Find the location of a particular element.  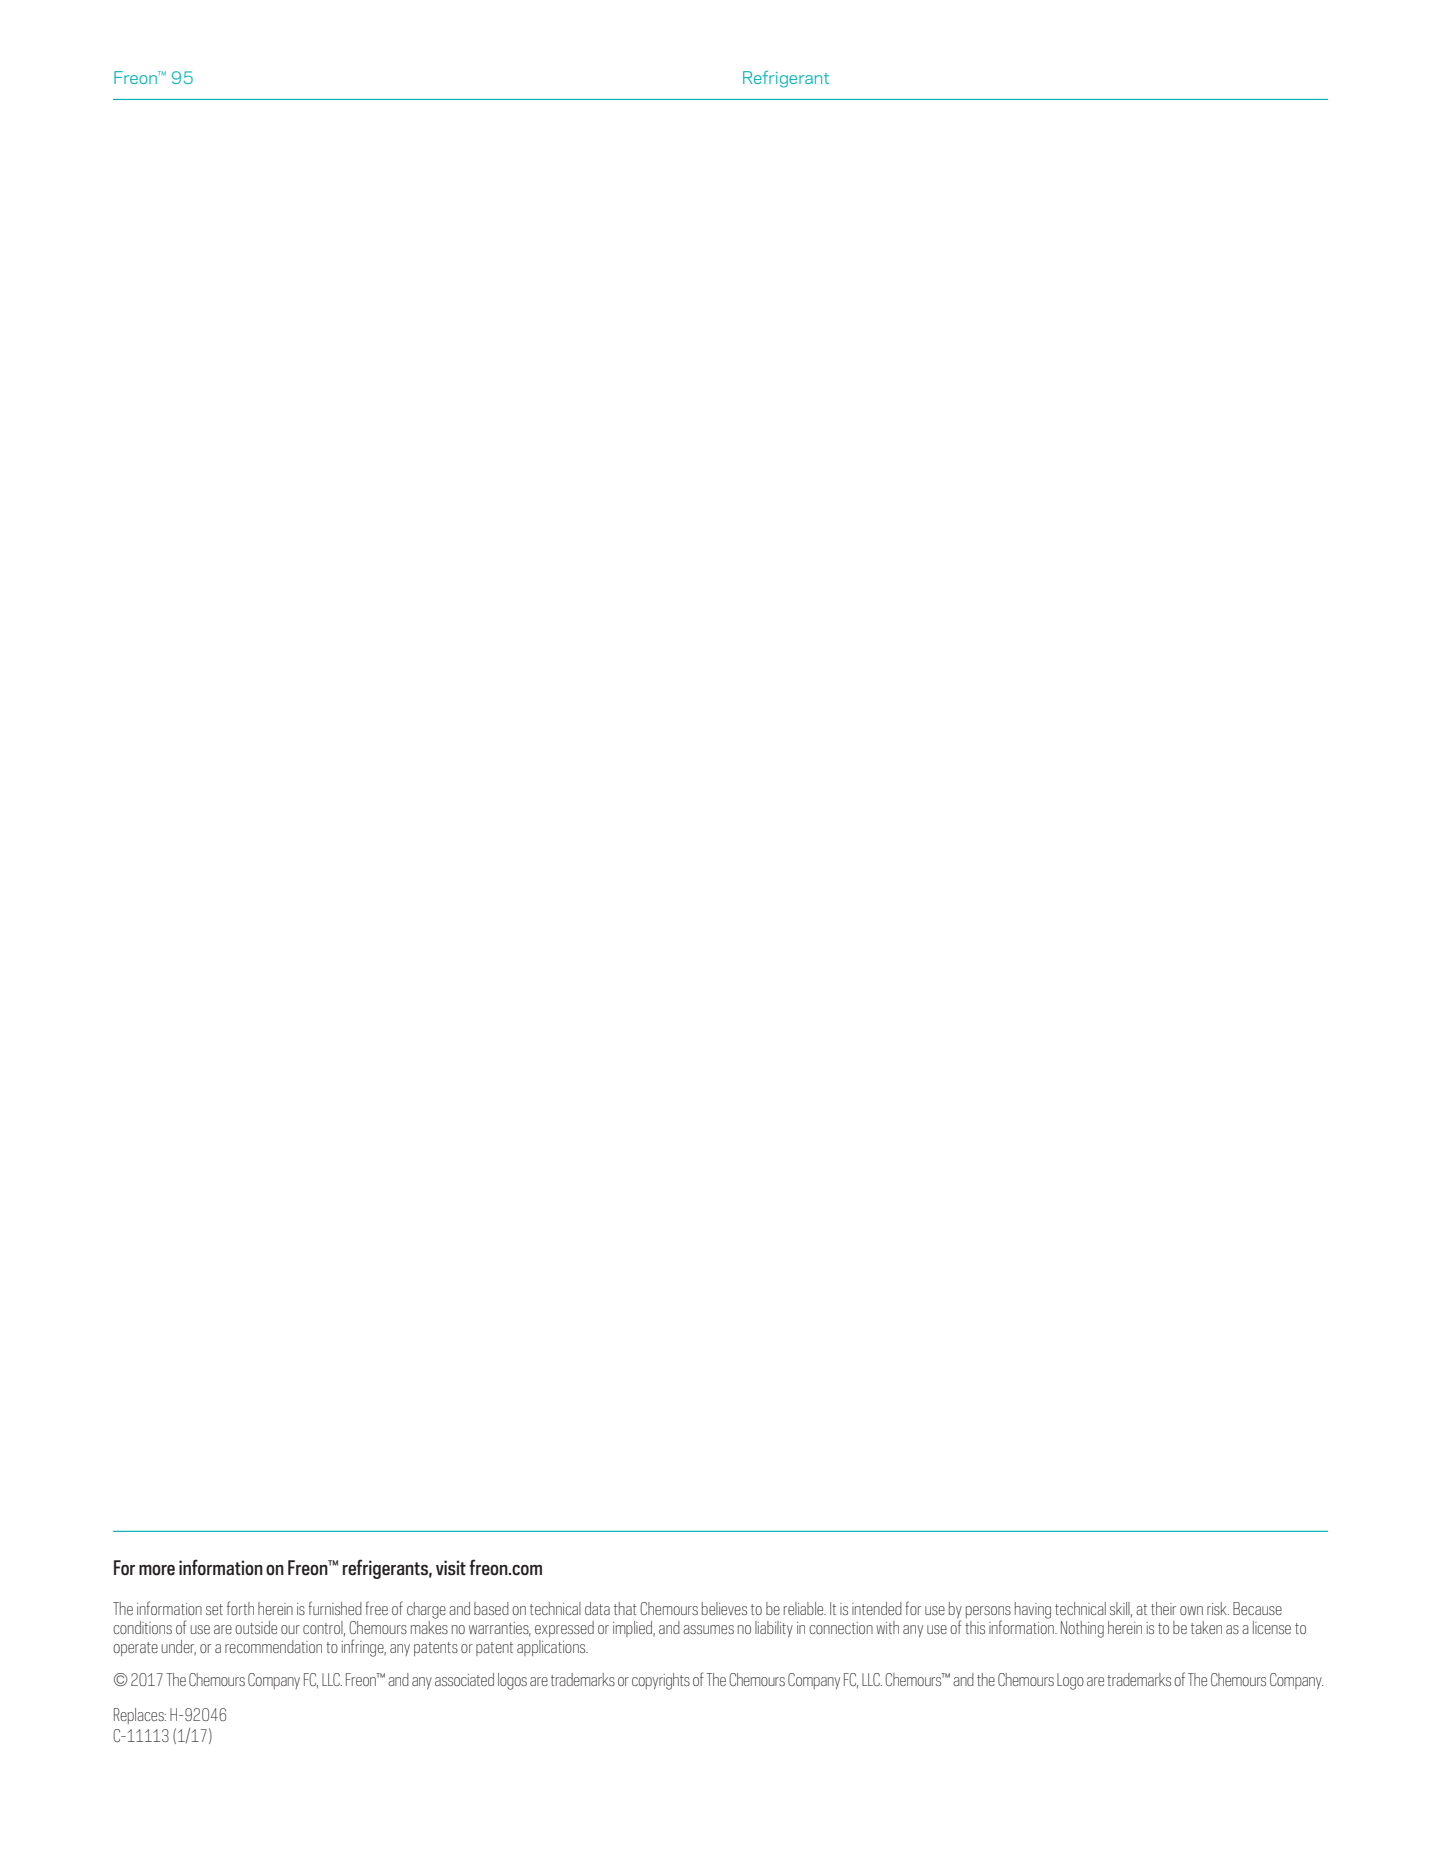

believes is located at coordinates (724, 1608).
